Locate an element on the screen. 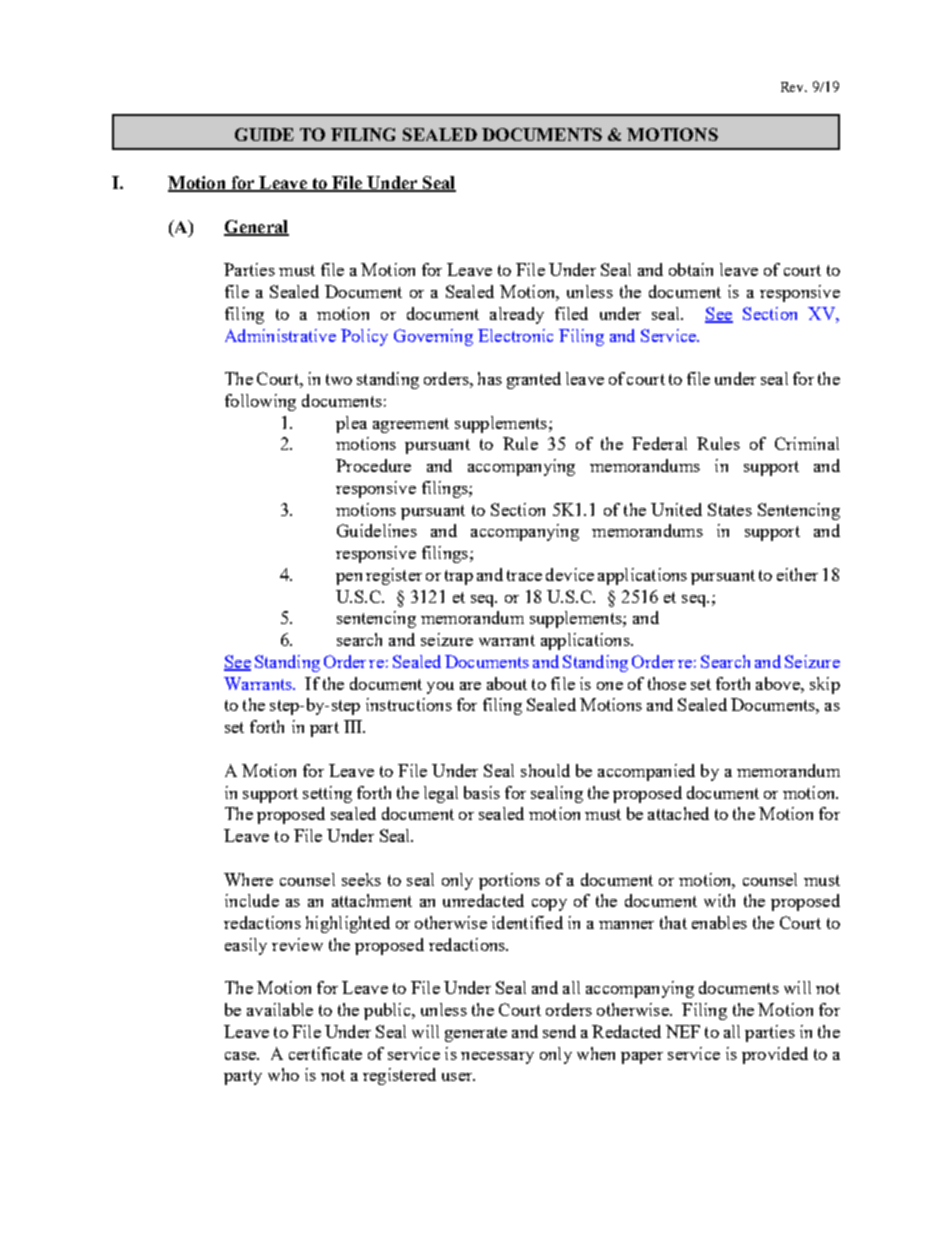 This screenshot has height=1233, width=952. attached is located at coordinates (678, 813).
